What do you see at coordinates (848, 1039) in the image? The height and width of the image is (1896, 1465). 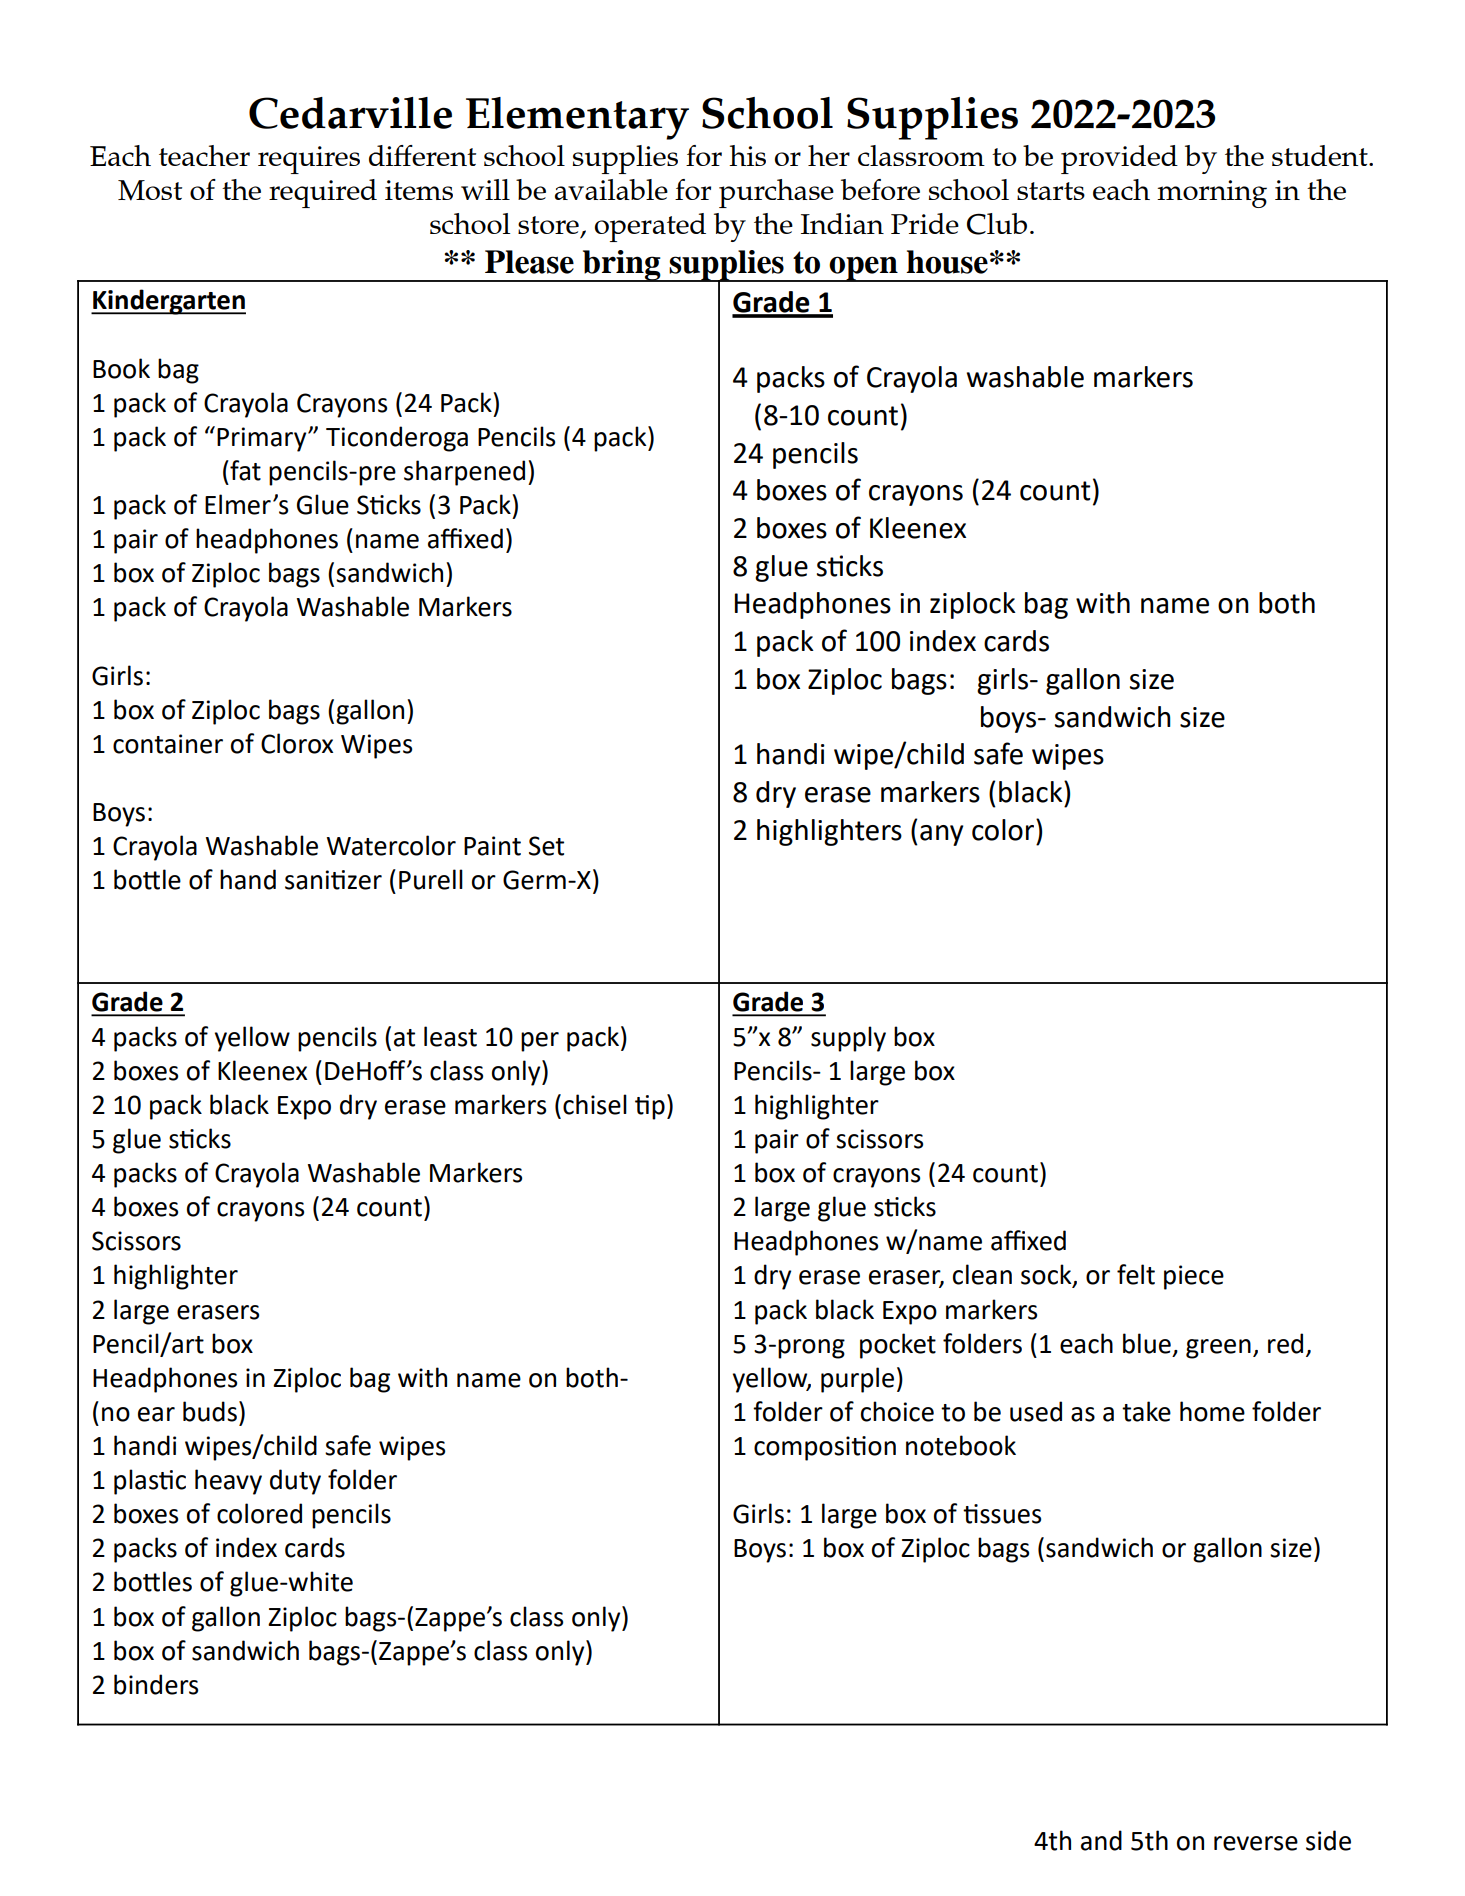 I see `supply` at bounding box center [848, 1039].
